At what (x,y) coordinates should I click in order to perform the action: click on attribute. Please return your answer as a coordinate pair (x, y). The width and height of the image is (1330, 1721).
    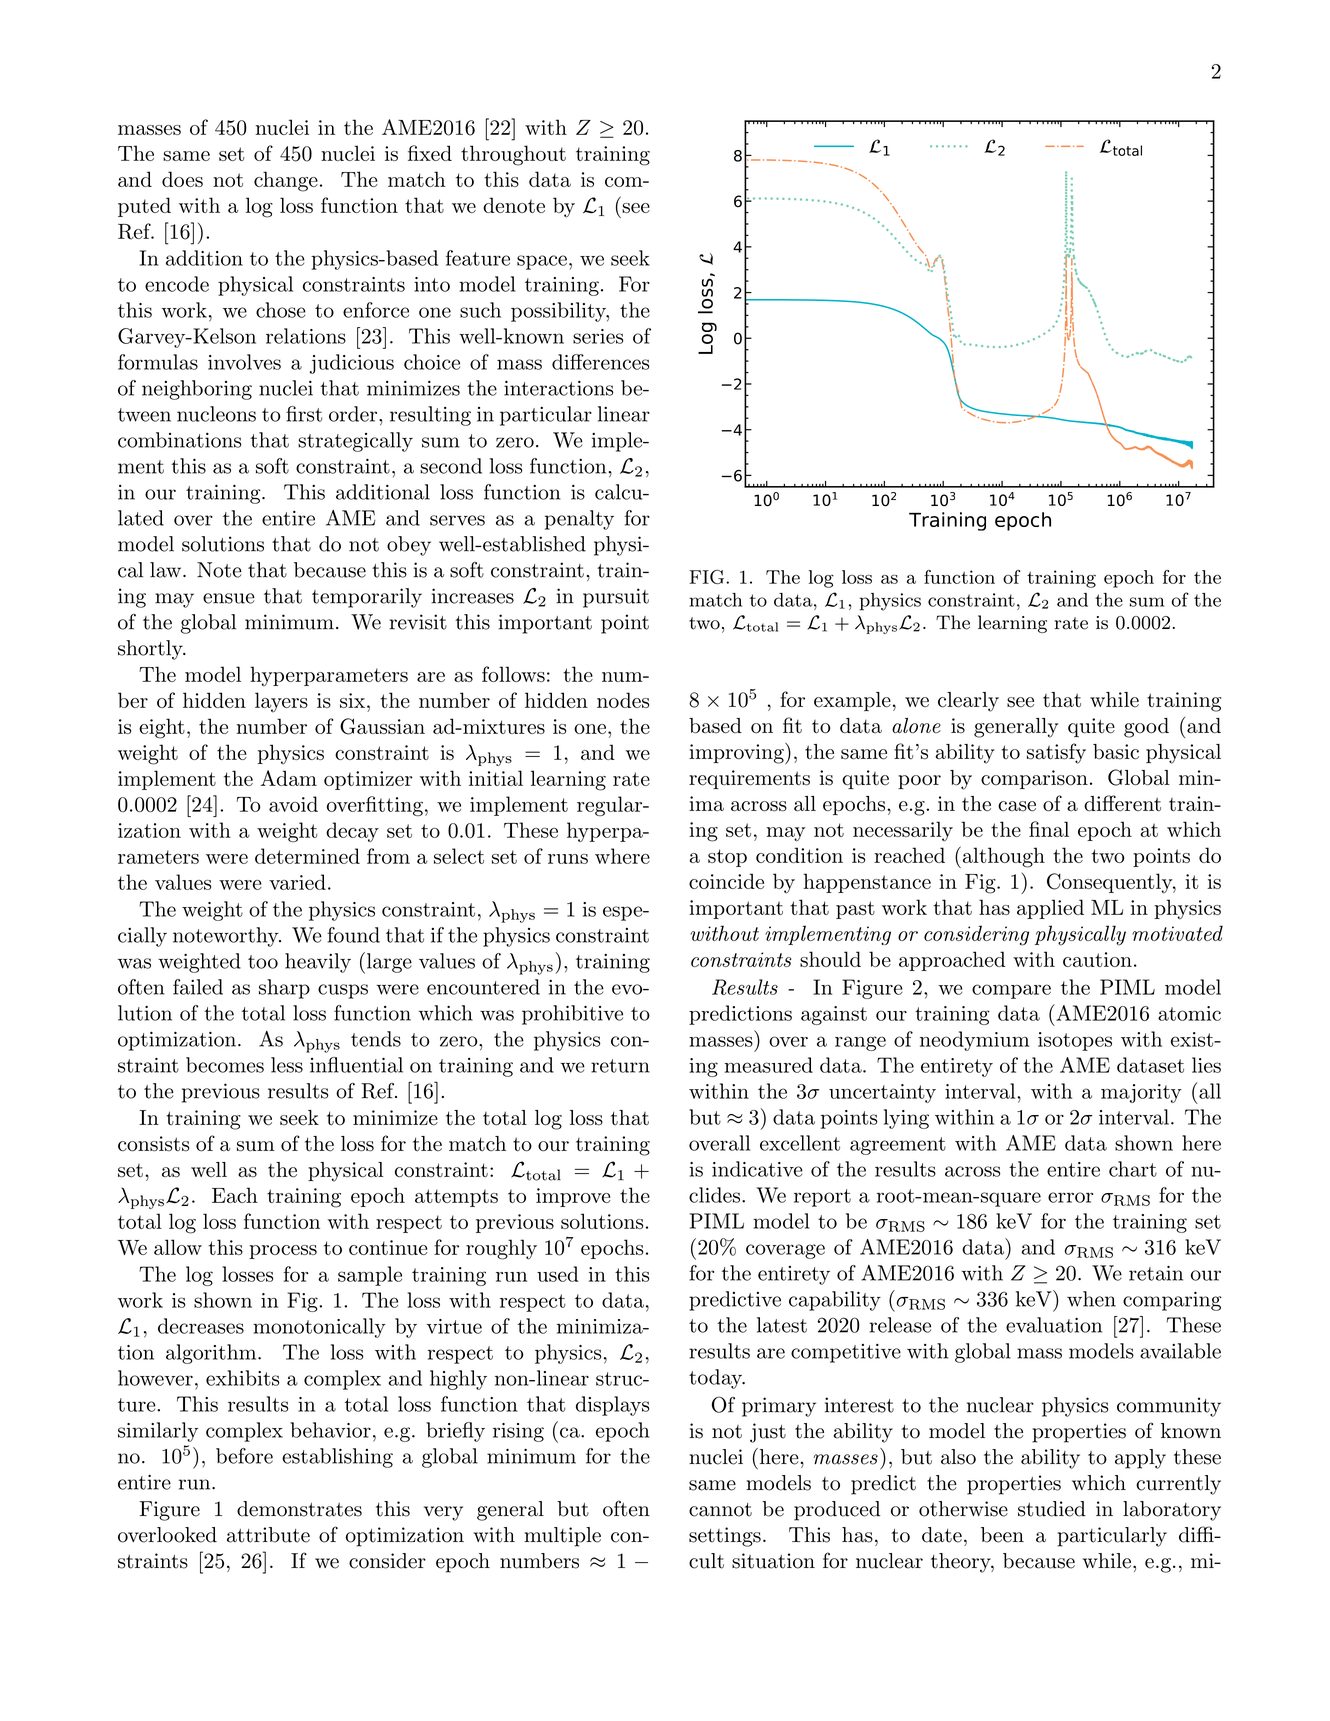
    Looking at the image, I should click on (268, 1535).
